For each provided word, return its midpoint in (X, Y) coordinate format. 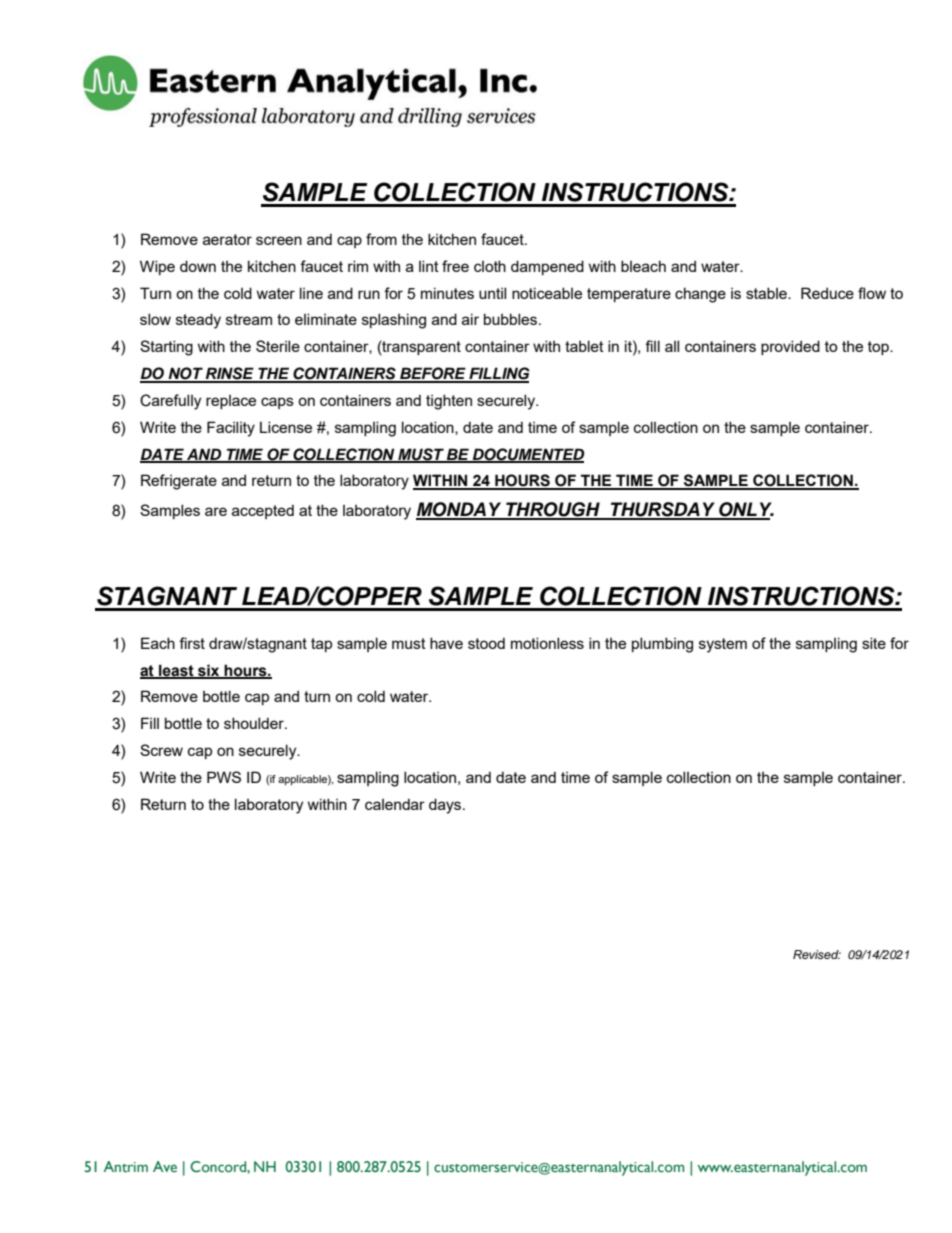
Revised (817, 954)
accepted (263, 511)
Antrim (126, 1166)
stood (486, 643)
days (446, 806)
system (723, 645)
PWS (224, 777)
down (198, 266)
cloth (490, 266)
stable (767, 293)
